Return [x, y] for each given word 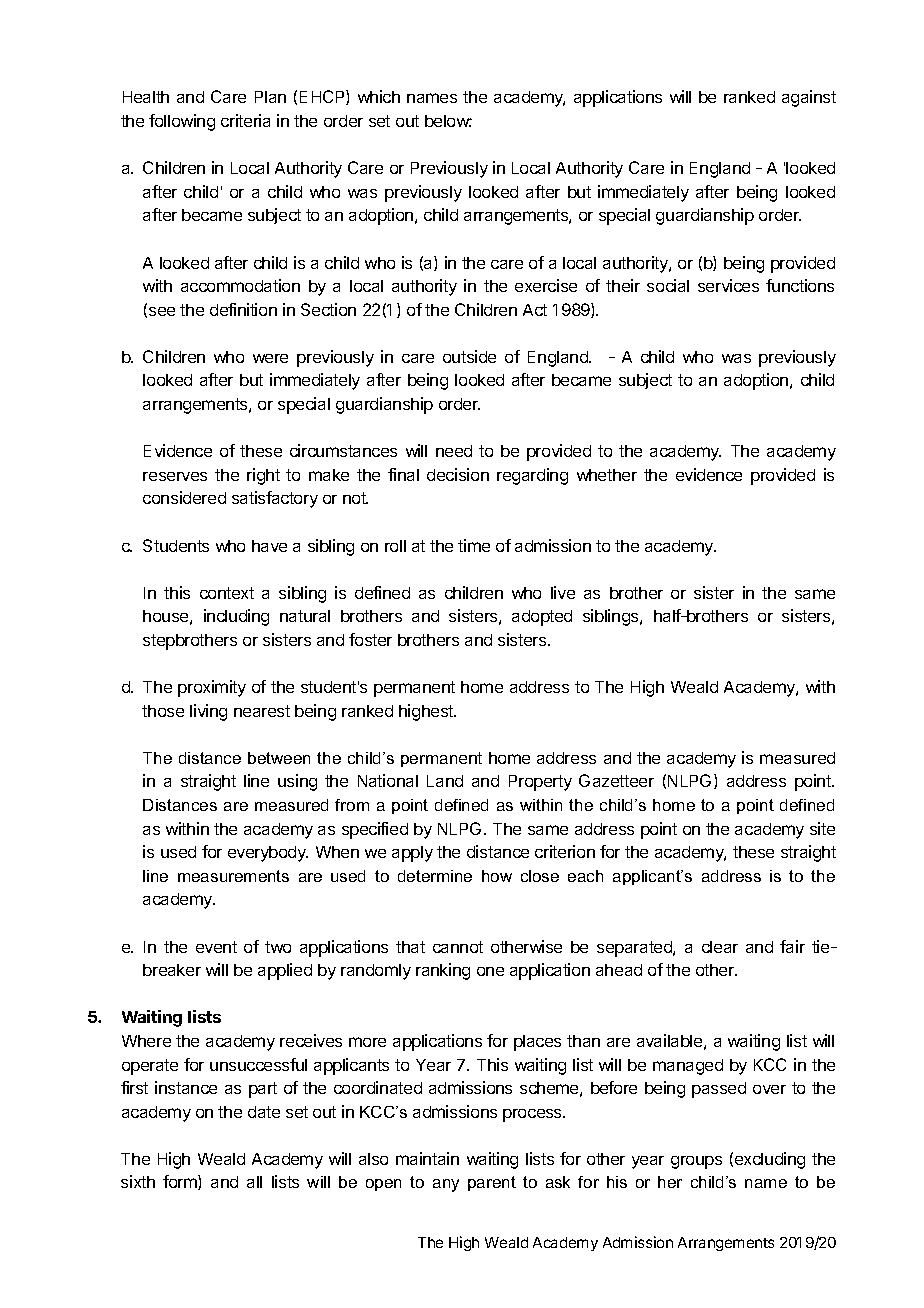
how [497, 876]
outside [469, 356]
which [379, 96]
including [236, 617]
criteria [245, 120]
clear [720, 947]
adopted [542, 618]
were [270, 358]
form [181, 1182]
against [809, 98]
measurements [233, 876]
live [563, 592]
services [728, 285]
